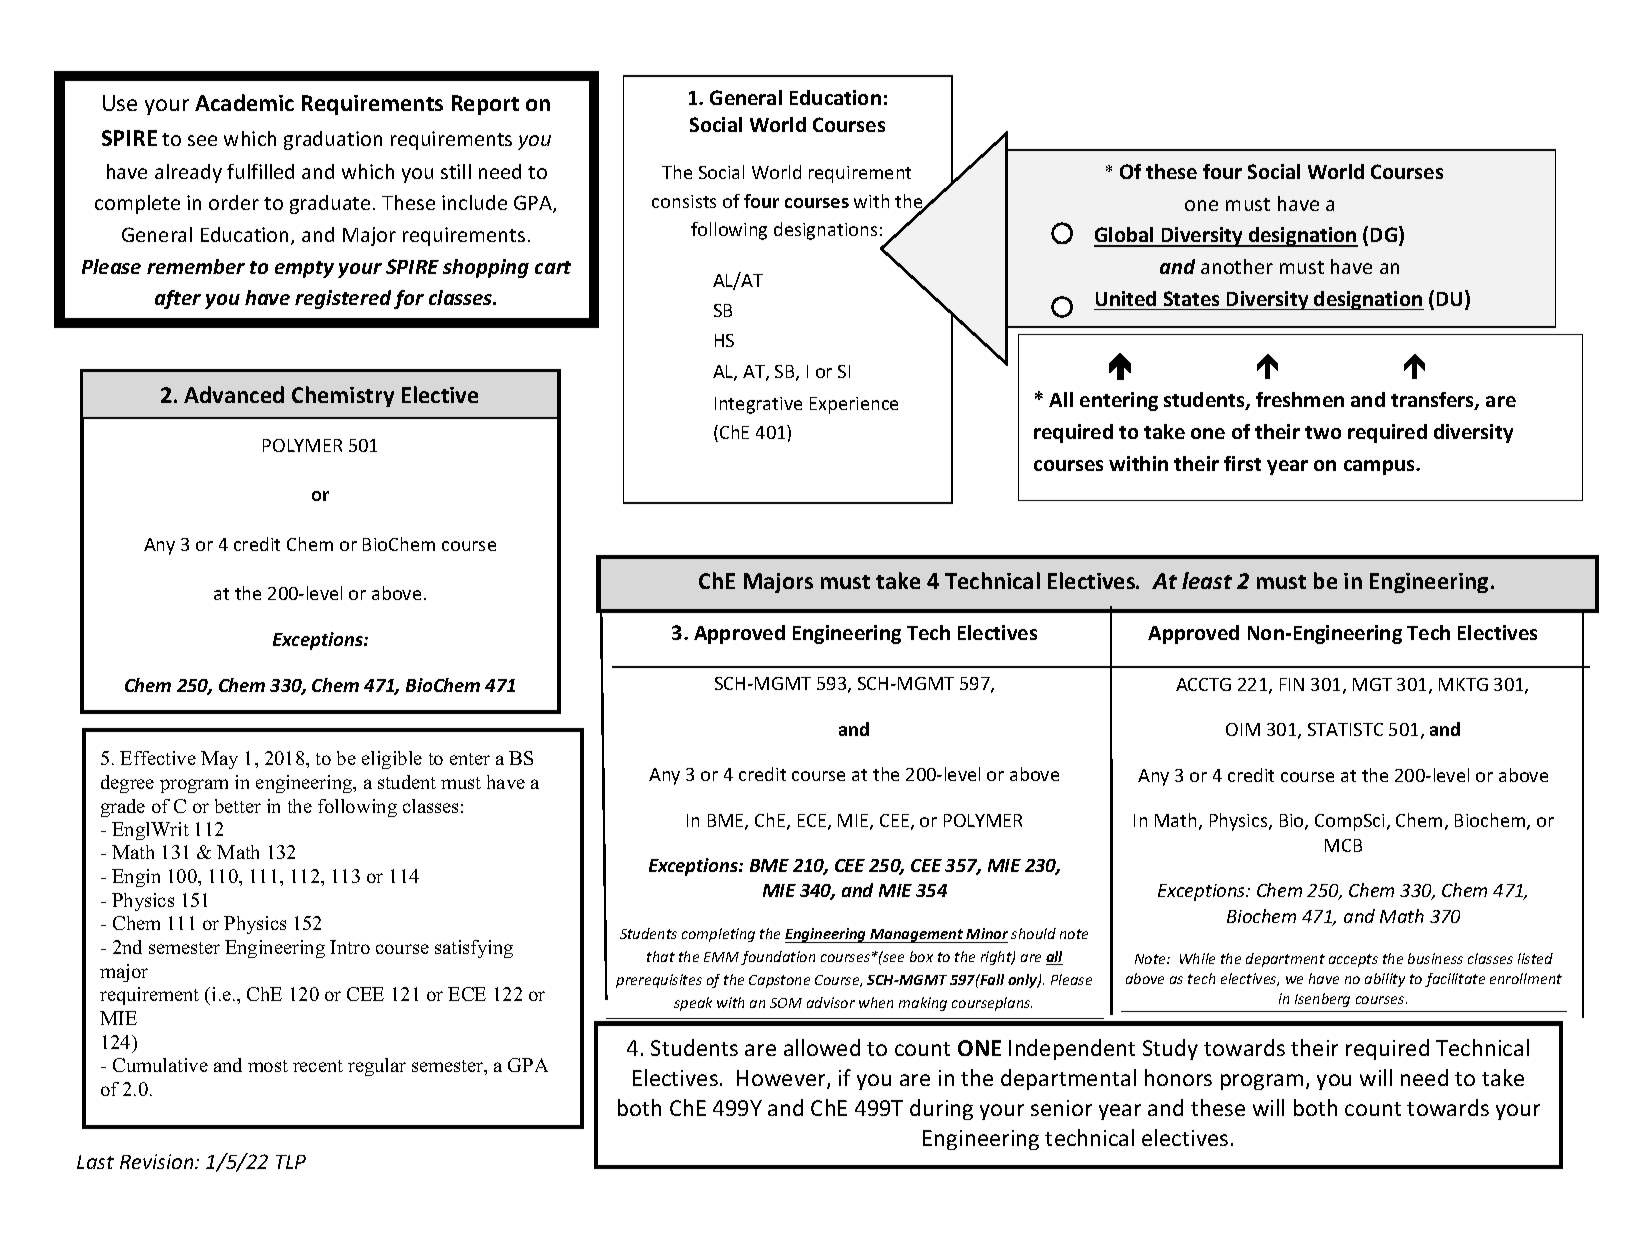 This screenshot has height=1256, width=1625. I want to click on Global, so click(1125, 236).
